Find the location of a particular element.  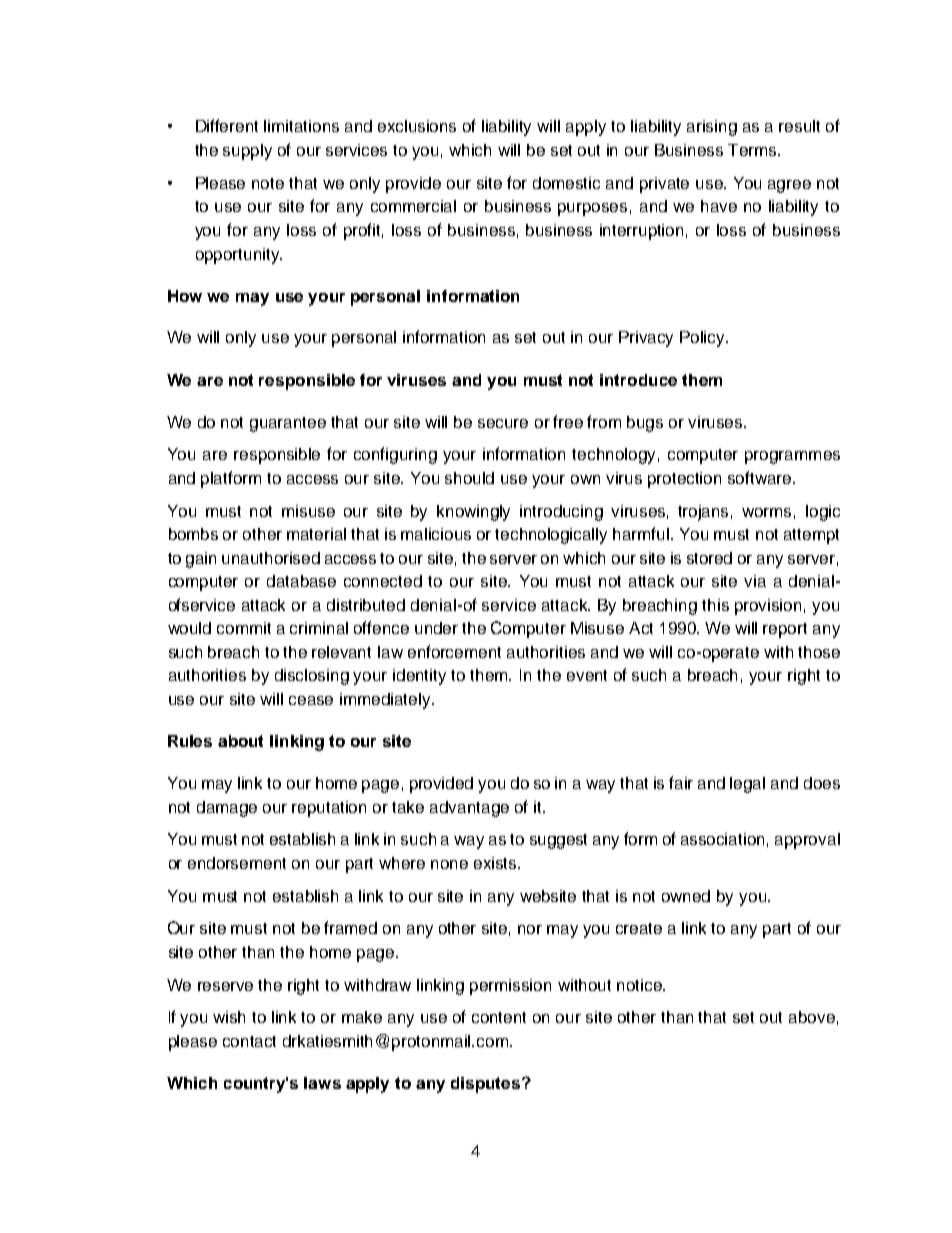

advantage is located at coordinates (469, 809).
